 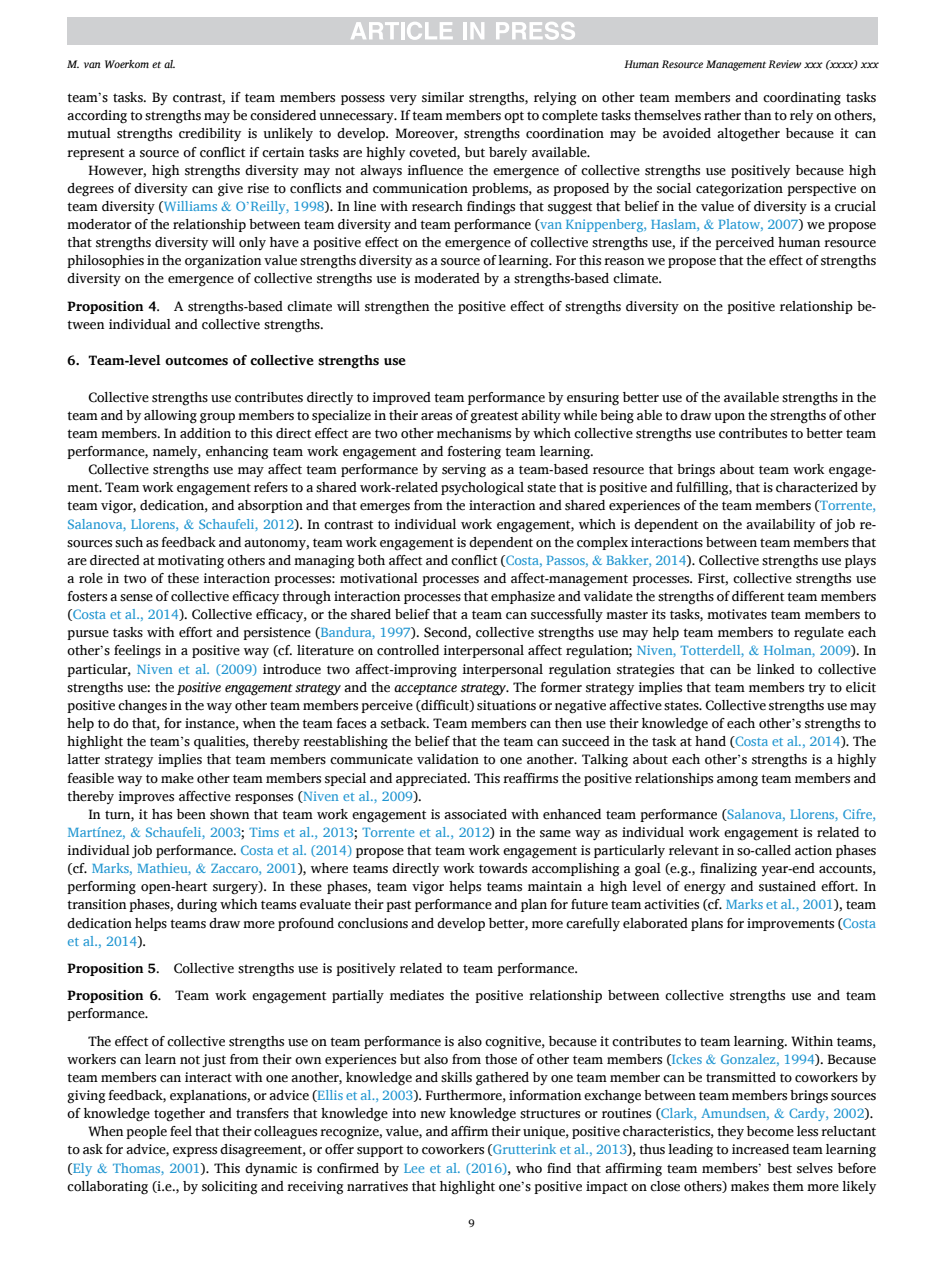 I want to click on similar, so click(x=443, y=97).
